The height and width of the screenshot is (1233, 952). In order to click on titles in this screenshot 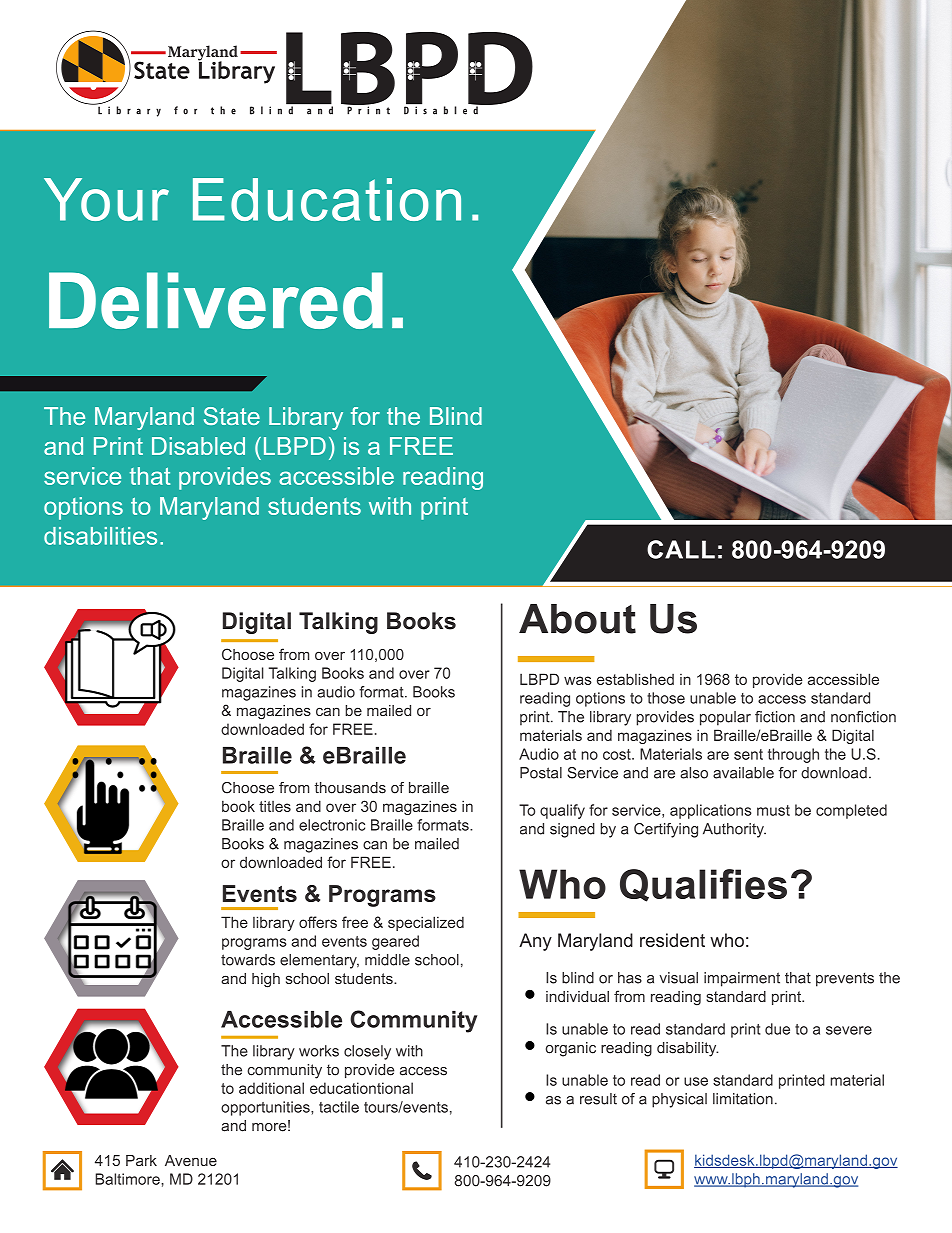, I will do `click(275, 806)`.
